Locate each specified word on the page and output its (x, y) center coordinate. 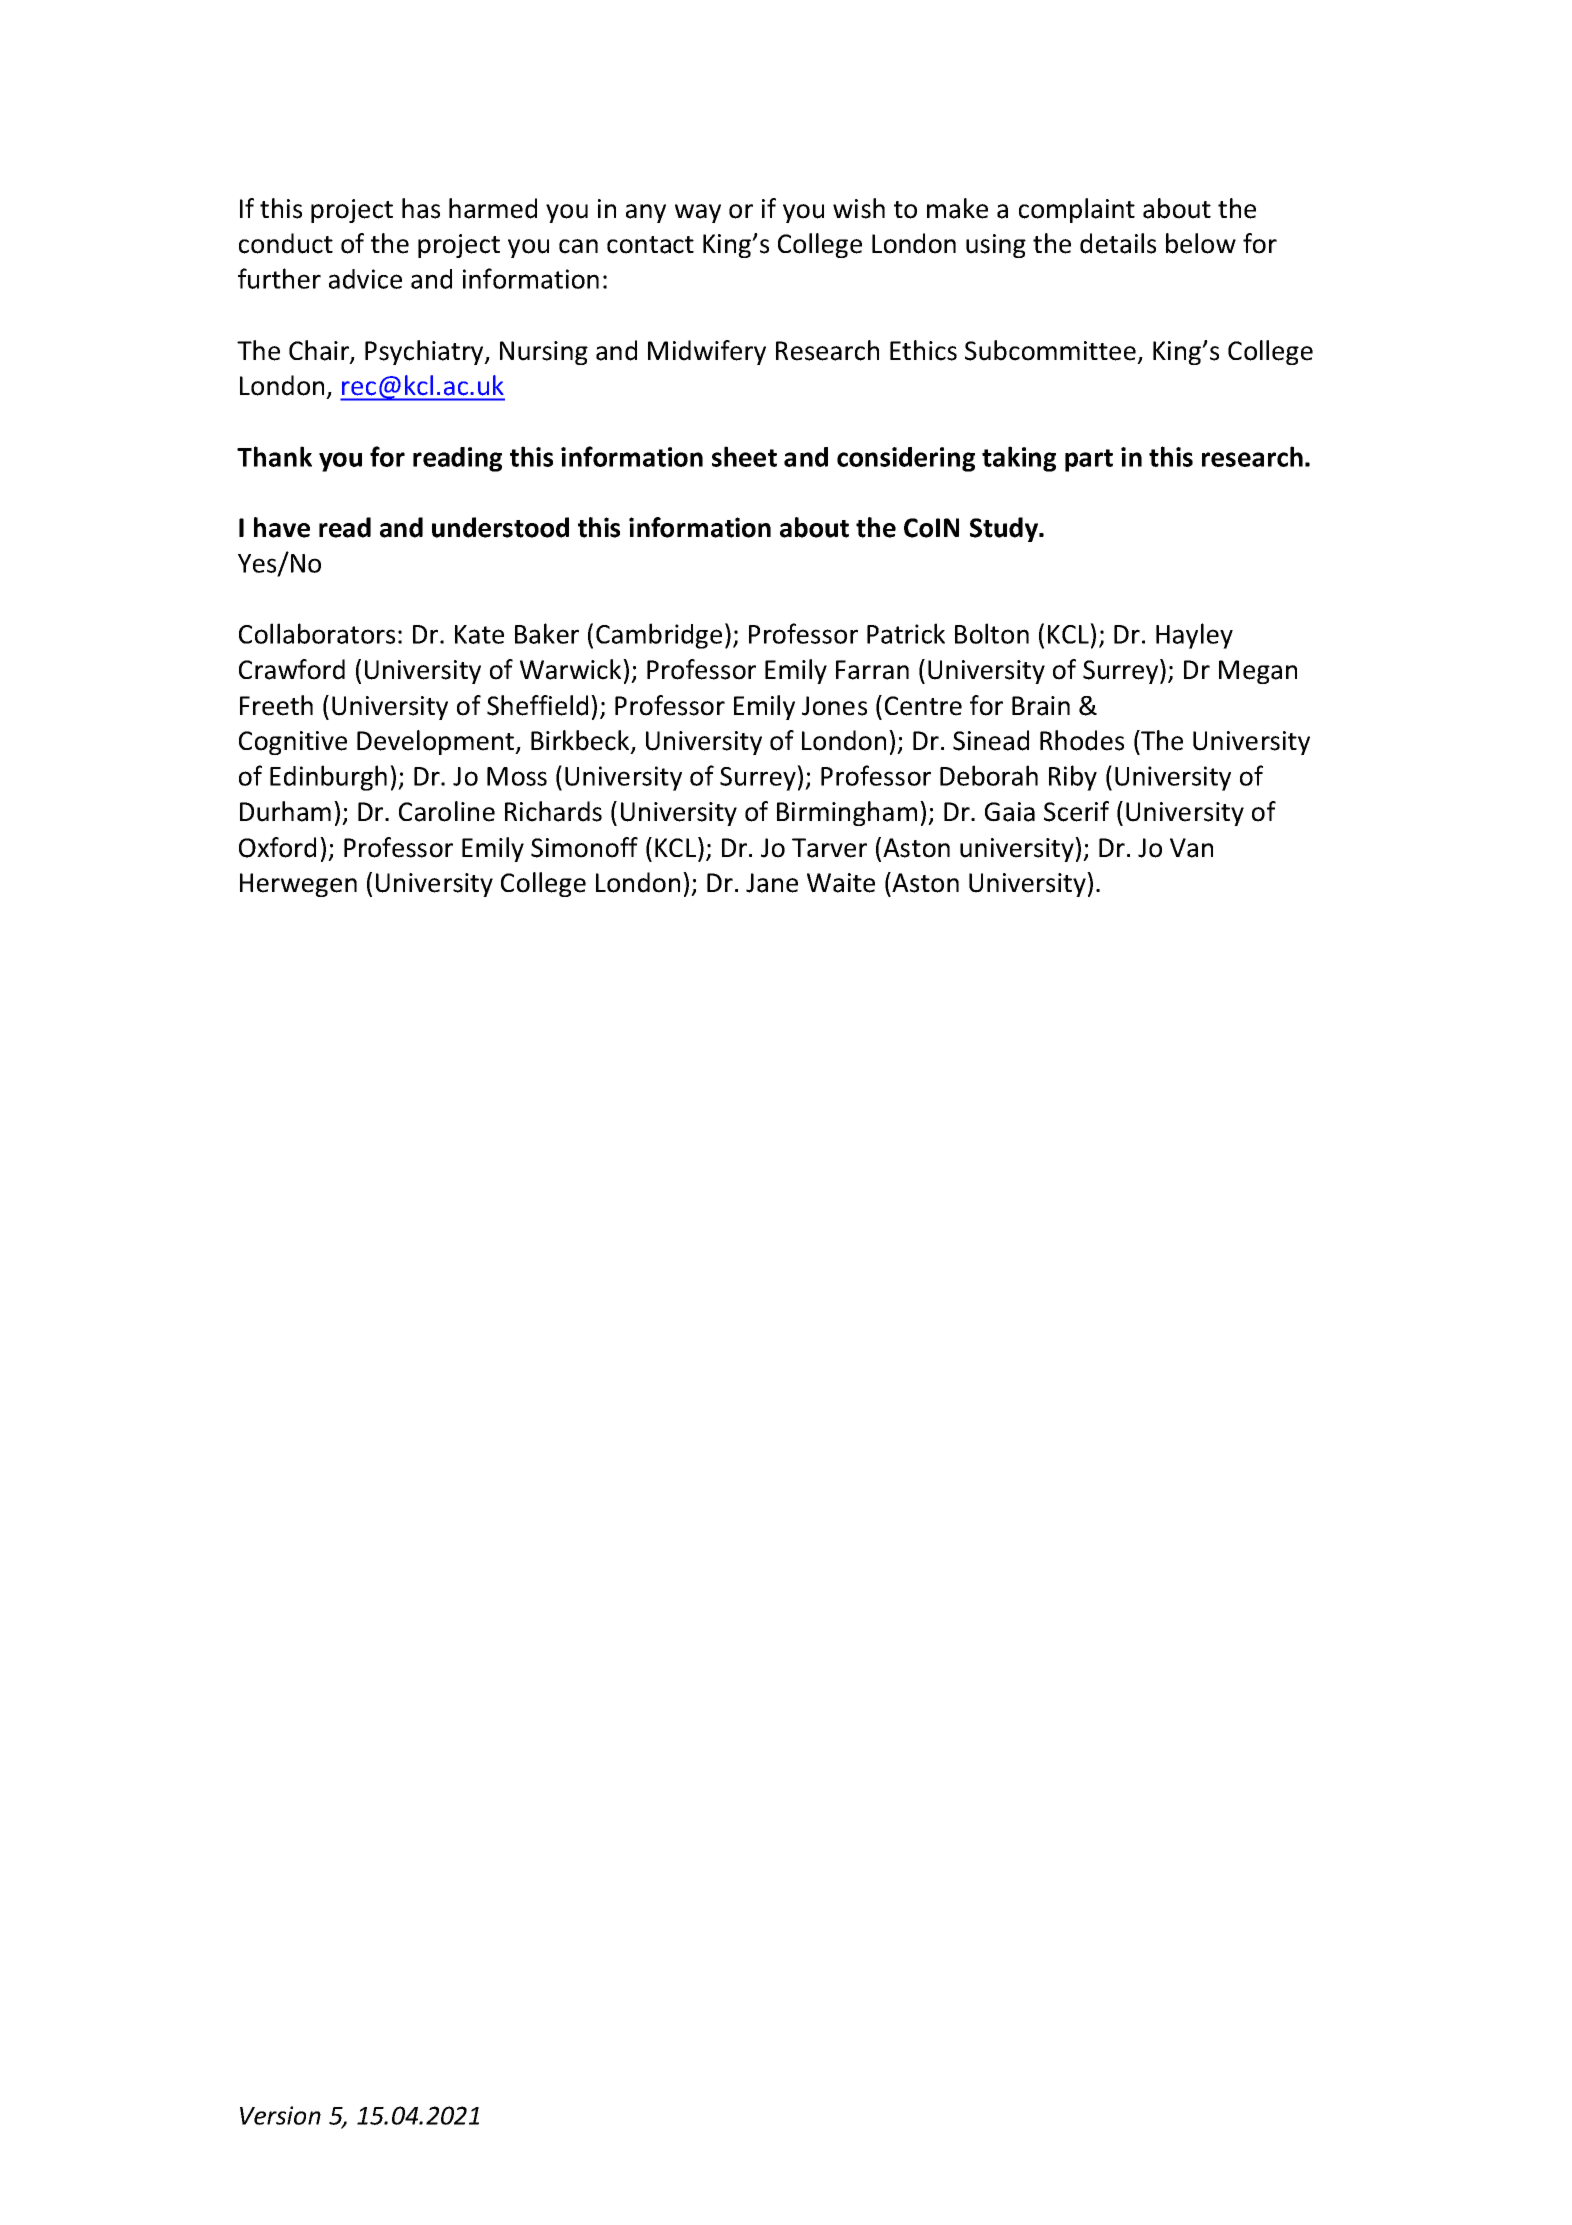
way (698, 213)
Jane (772, 883)
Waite (841, 883)
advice (365, 279)
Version (280, 2115)
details (1118, 243)
